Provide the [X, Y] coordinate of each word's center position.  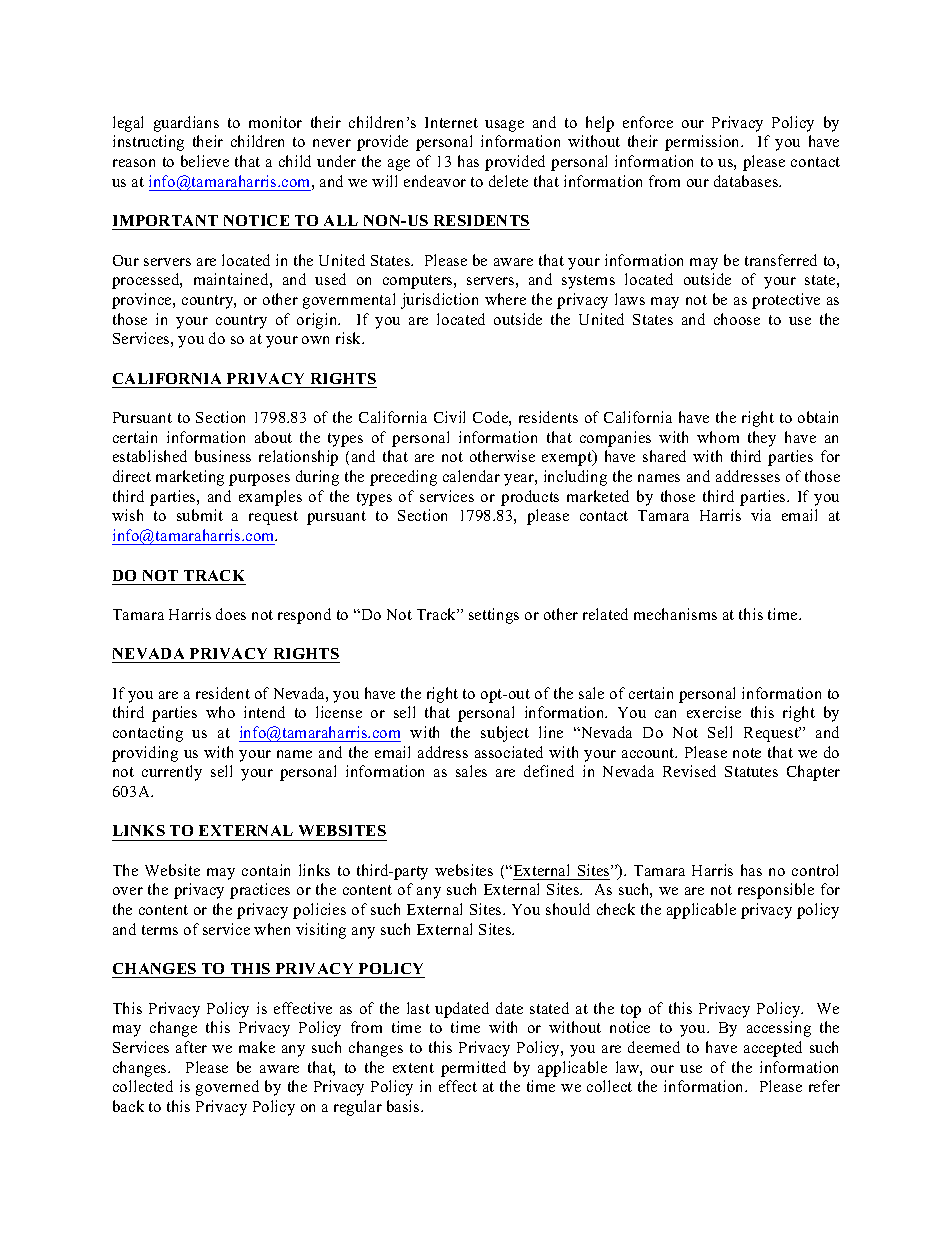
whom [718, 437]
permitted [473, 1069]
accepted [773, 1049]
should [568, 909]
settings [494, 616]
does [231, 614]
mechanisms [675, 614]
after [191, 1047]
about [273, 437]
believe [205, 161]
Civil [449, 417]
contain [266, 870]
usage [504, 126]
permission [704, 143]
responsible [776, 891]
